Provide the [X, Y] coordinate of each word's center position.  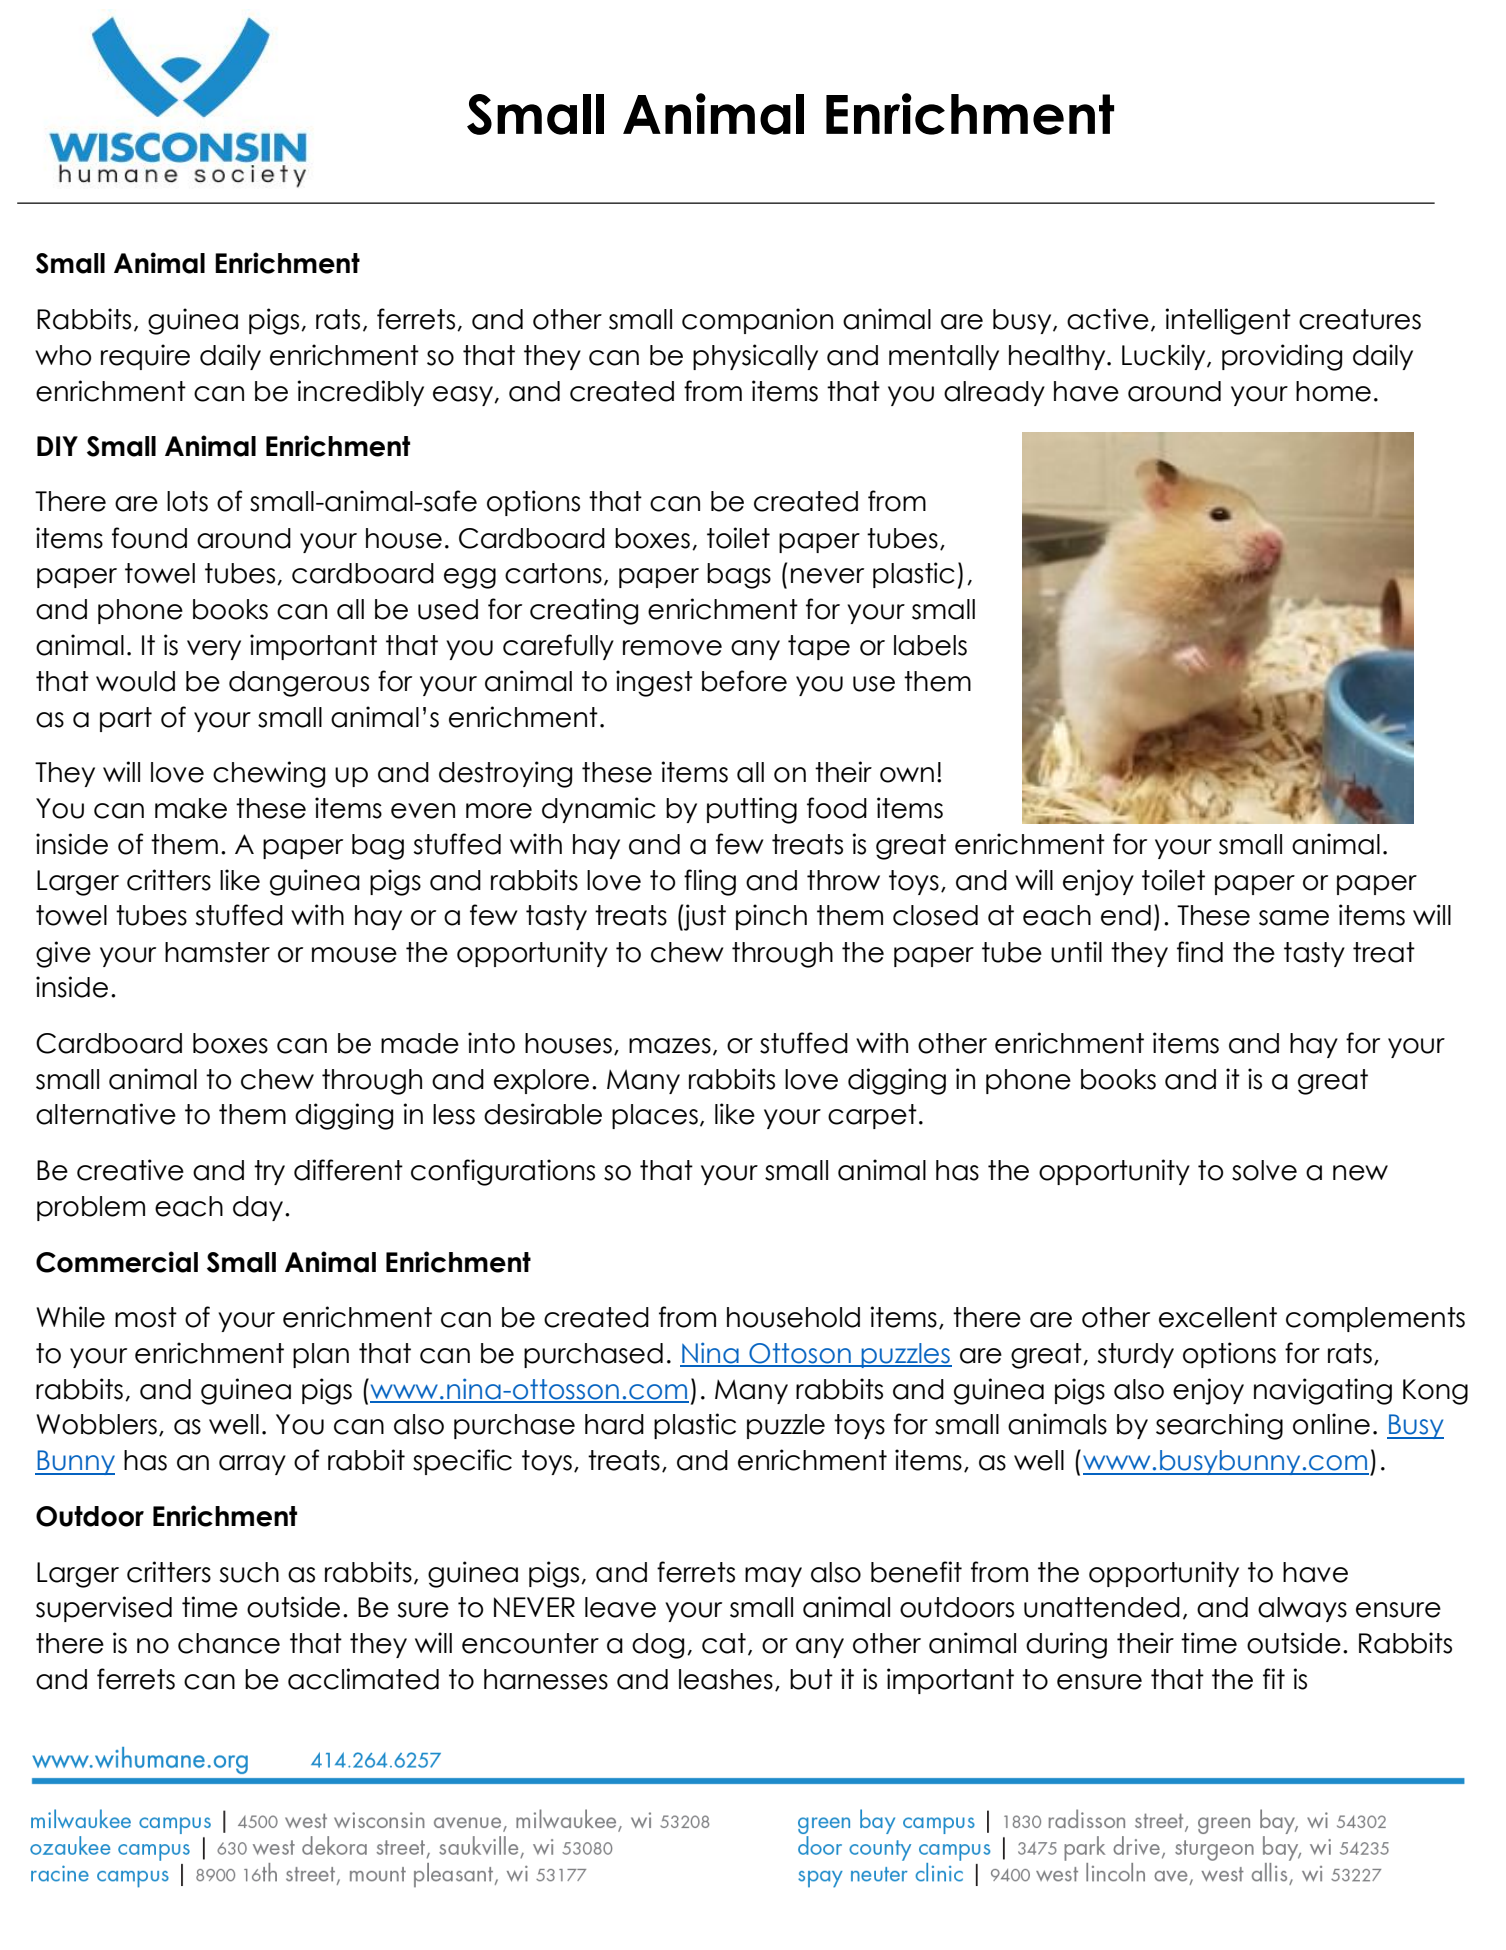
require [145, 357]
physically [755, 357]
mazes [670, 1046]
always [1302, 1609]
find [1200, 952]
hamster [217, 952]
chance [229, 1643]
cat [724, 1643]
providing [1282, 357]
